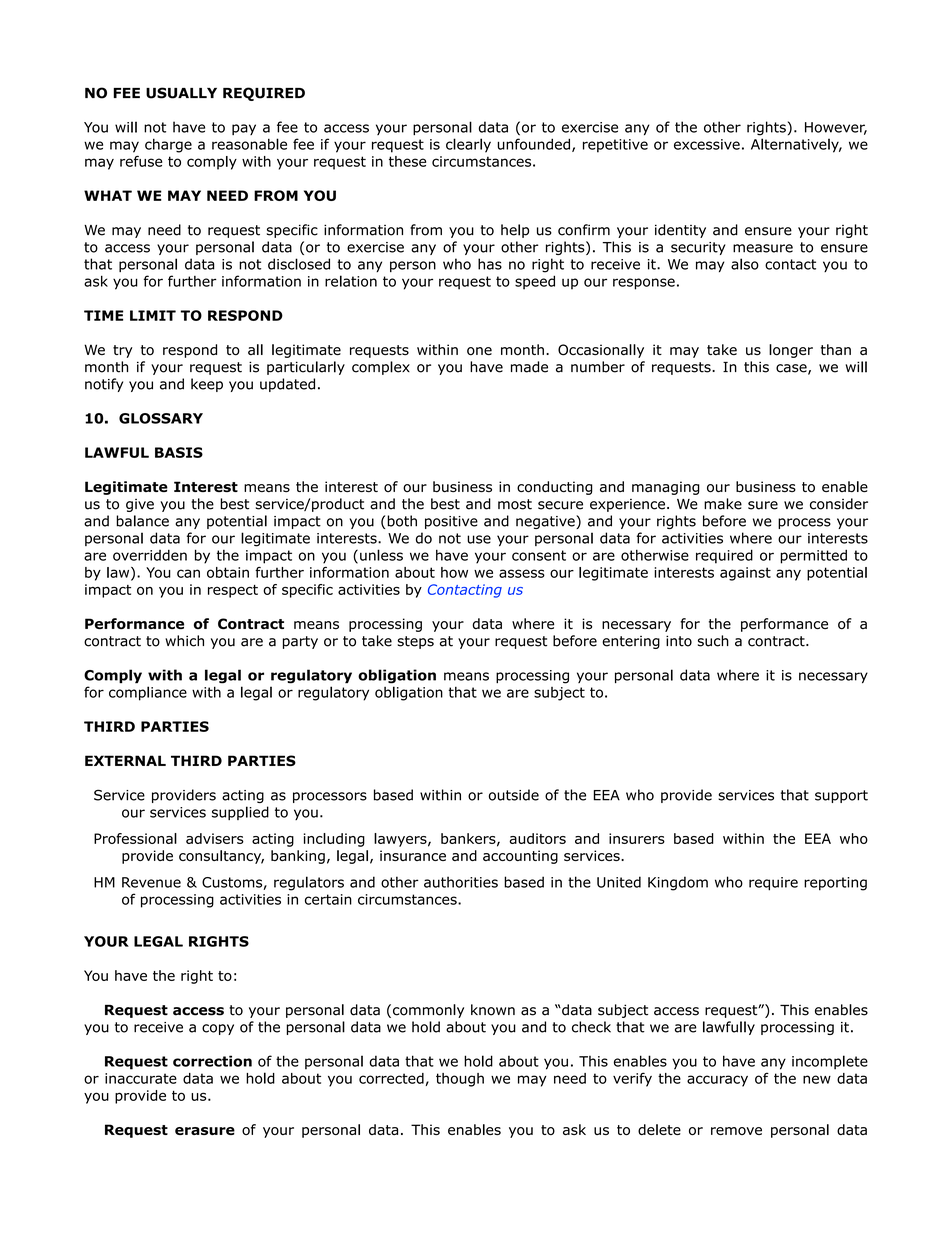 This screenshot has width=952, height=1233. I want to click on steps, so click(415, 642).
